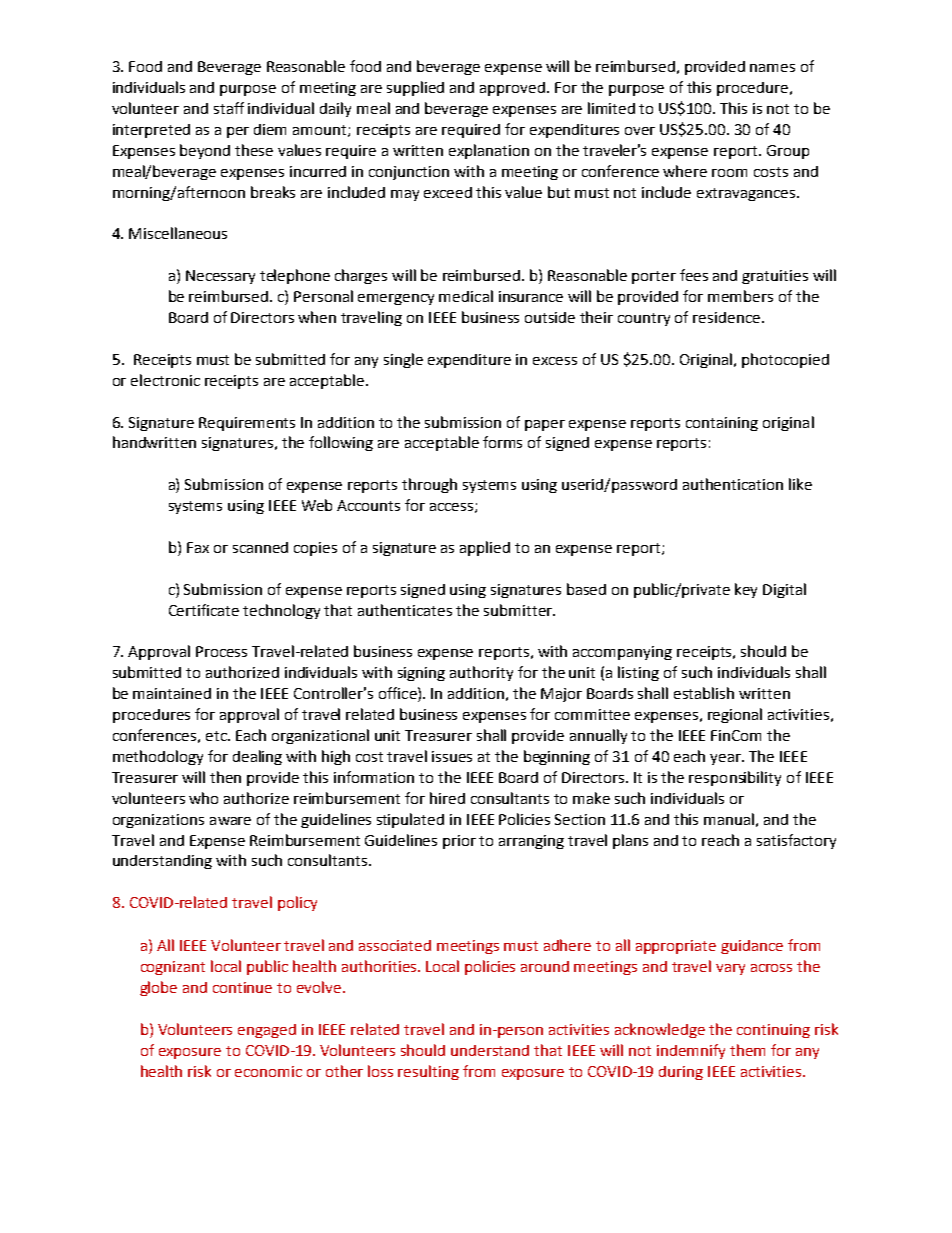  Describe the element at coordinates (452, 756) in the screenshot. I see `issues` at that location.
